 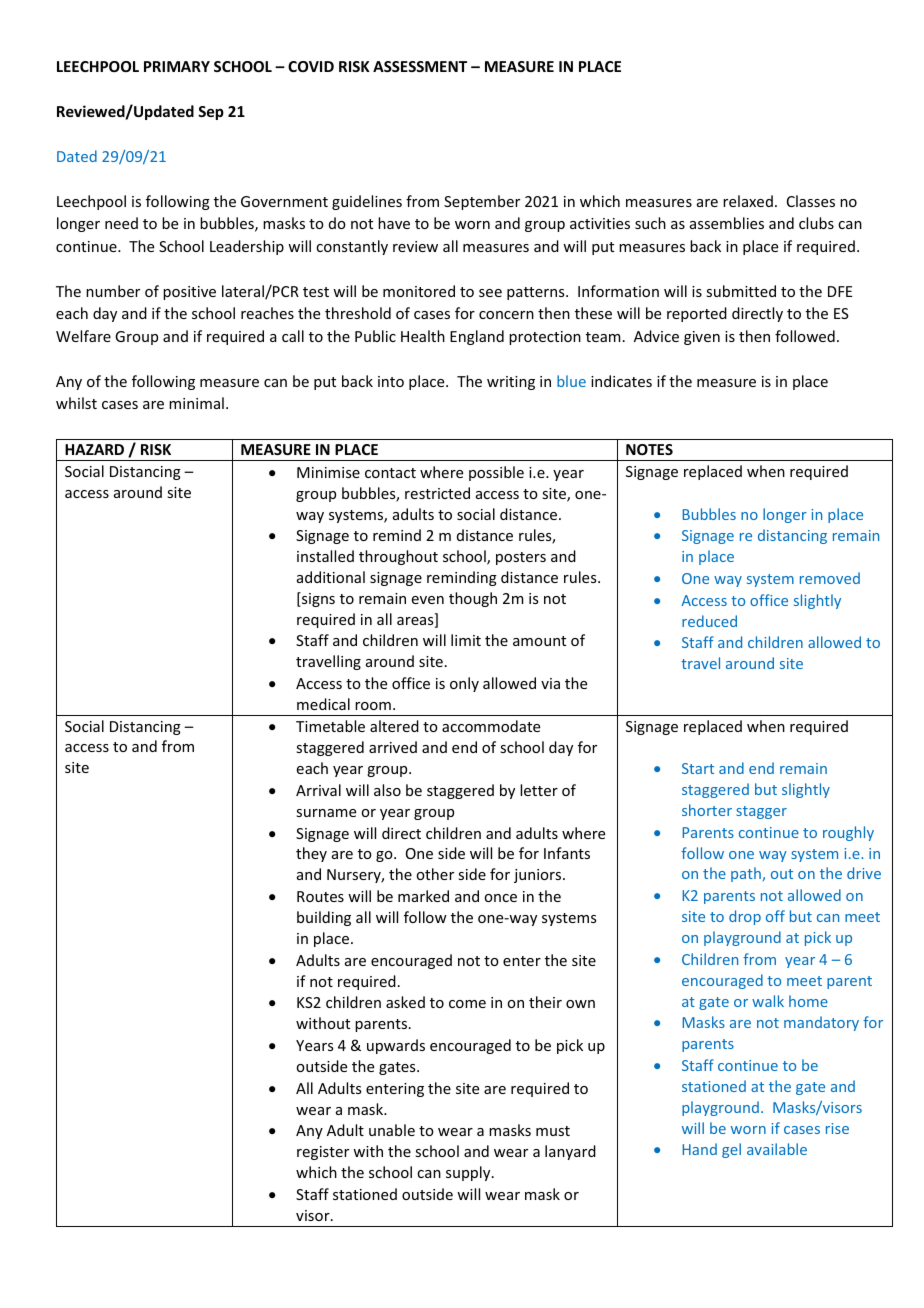 I want to click on minimal, so click(x=196, y=403).
